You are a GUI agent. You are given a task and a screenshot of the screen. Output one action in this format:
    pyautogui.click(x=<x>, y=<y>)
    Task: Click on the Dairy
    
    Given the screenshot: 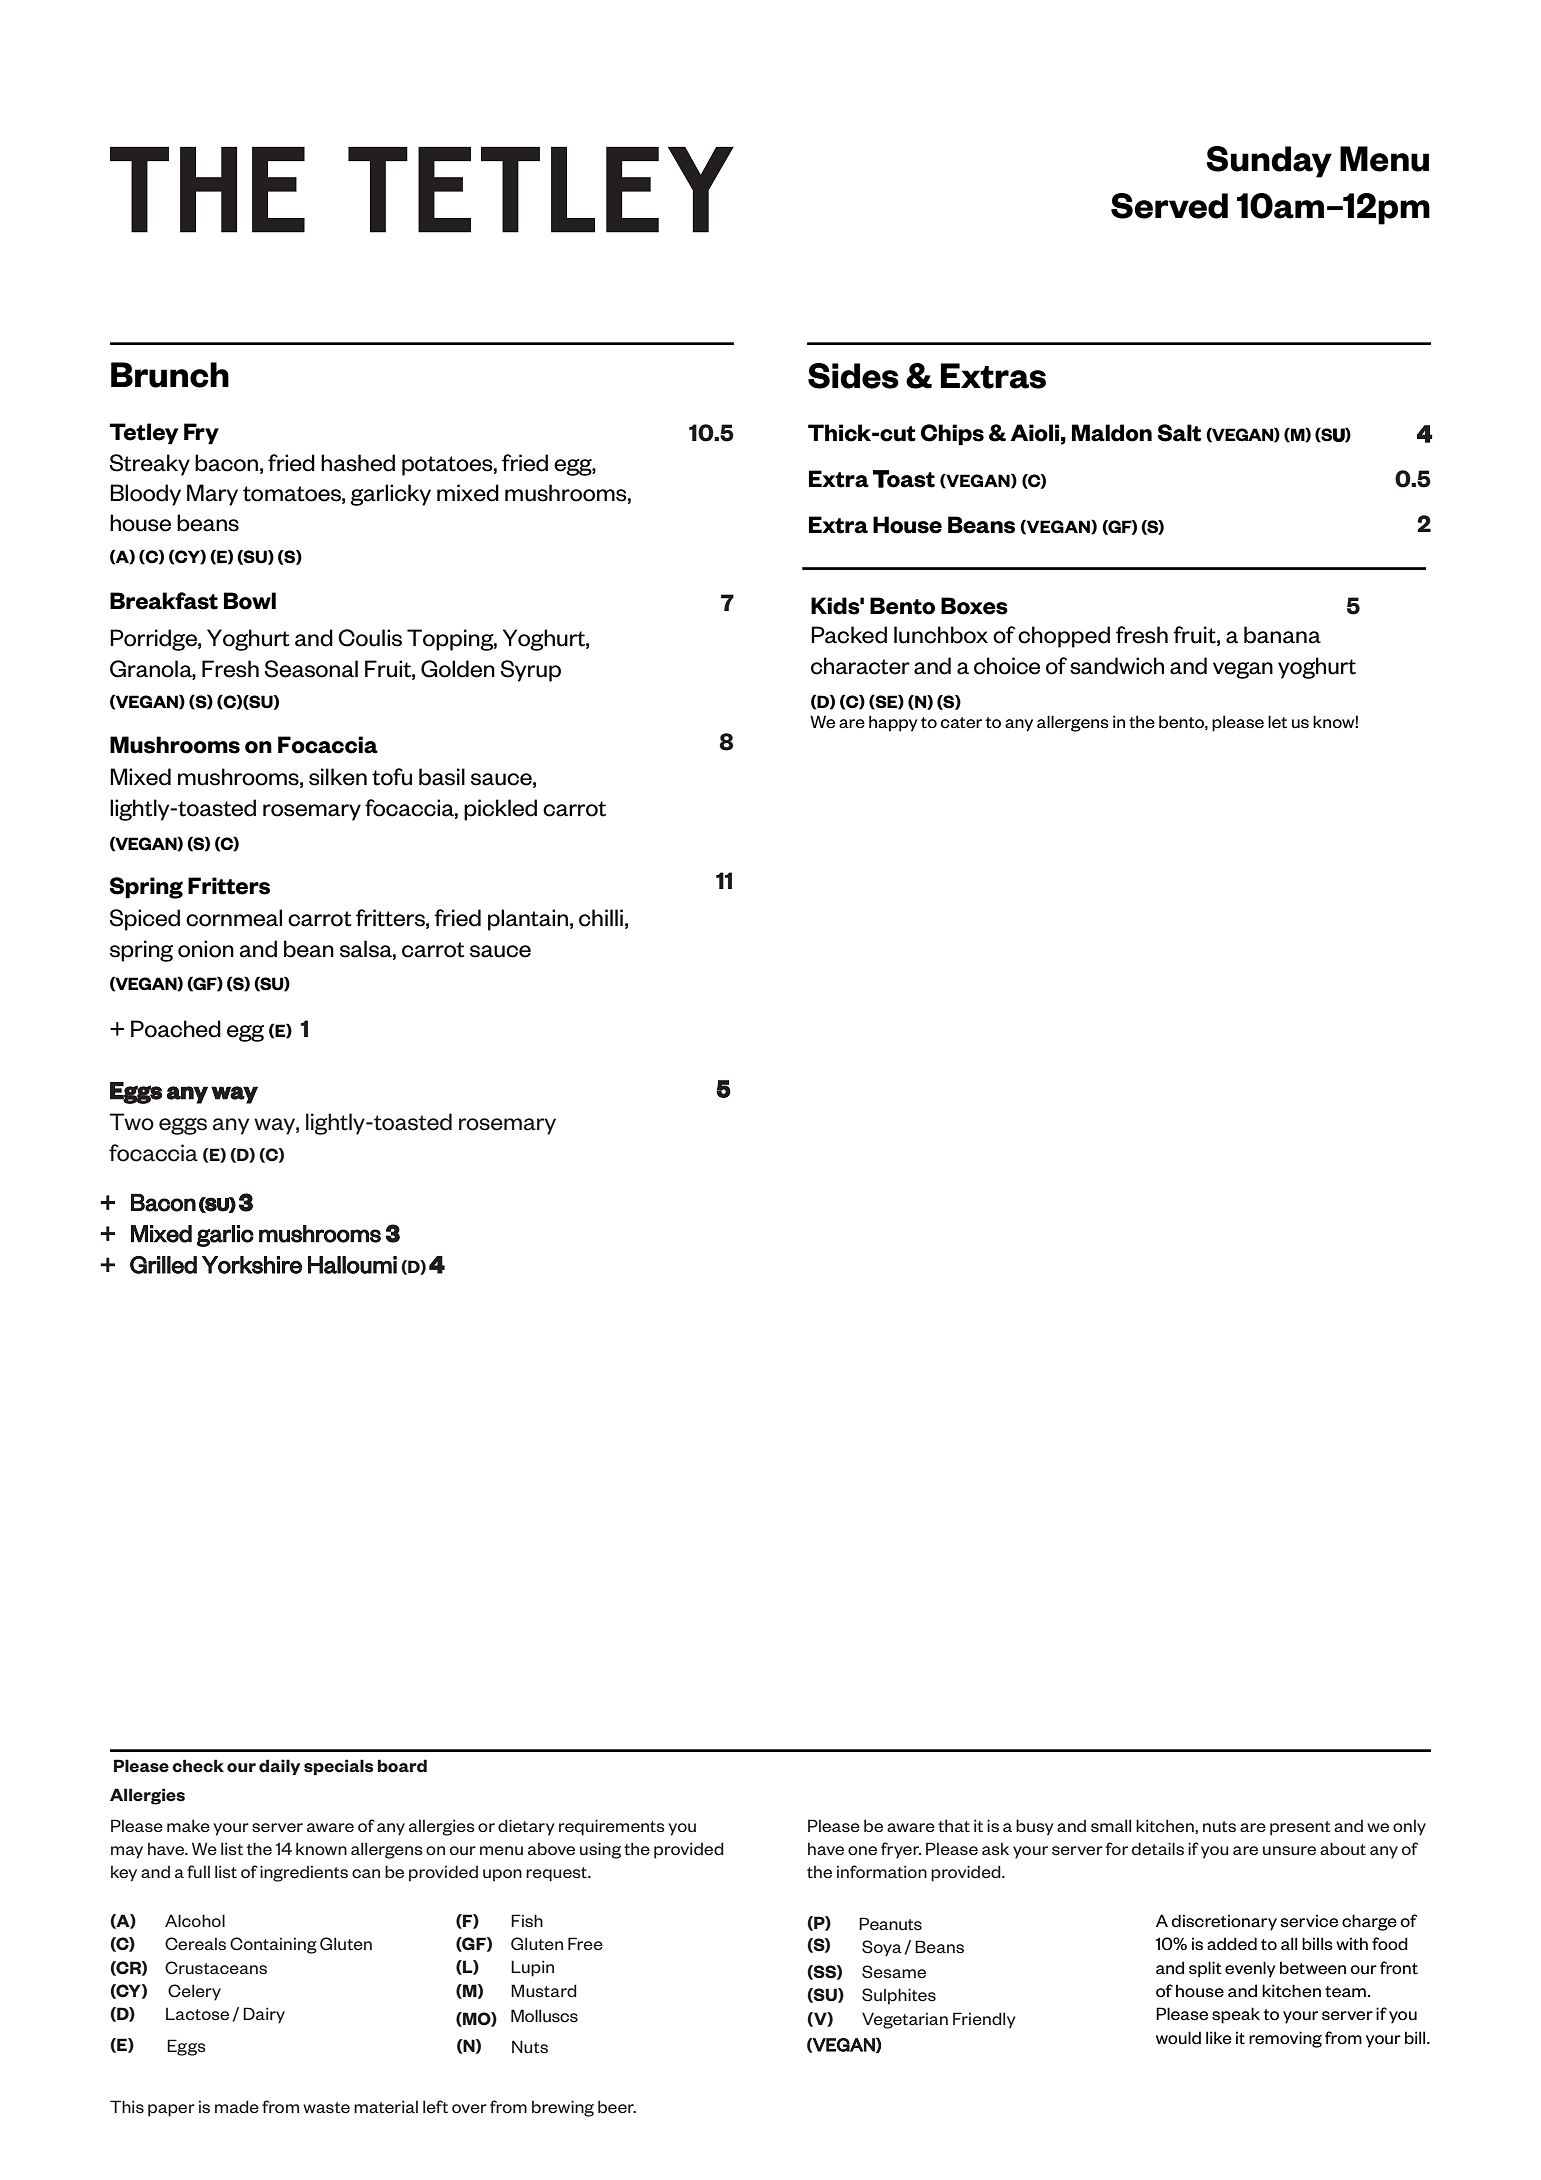 What is the action you would take?
    pyautogui.click(x=264, y=2015)
